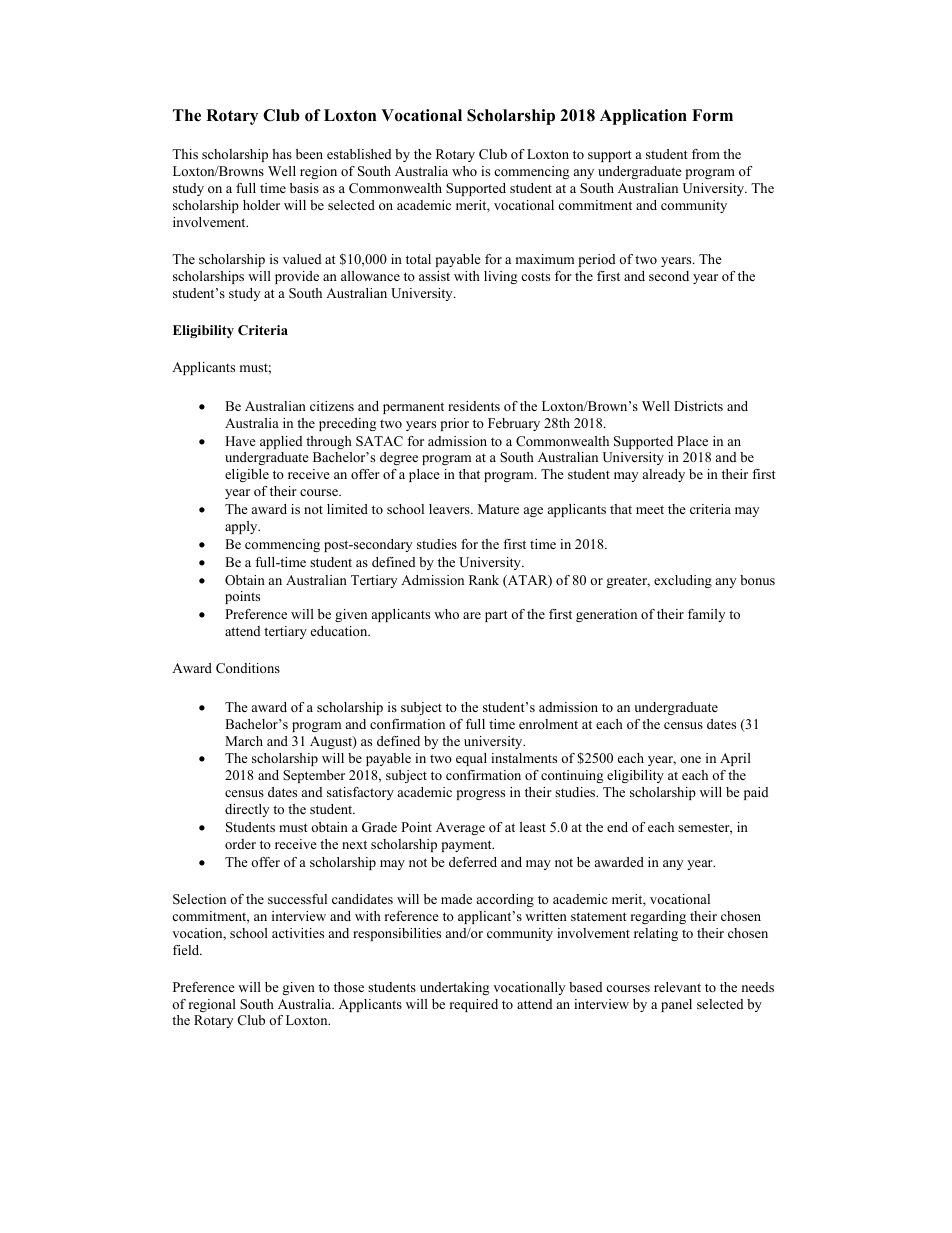  I want to click on has, so click(282, 154).
